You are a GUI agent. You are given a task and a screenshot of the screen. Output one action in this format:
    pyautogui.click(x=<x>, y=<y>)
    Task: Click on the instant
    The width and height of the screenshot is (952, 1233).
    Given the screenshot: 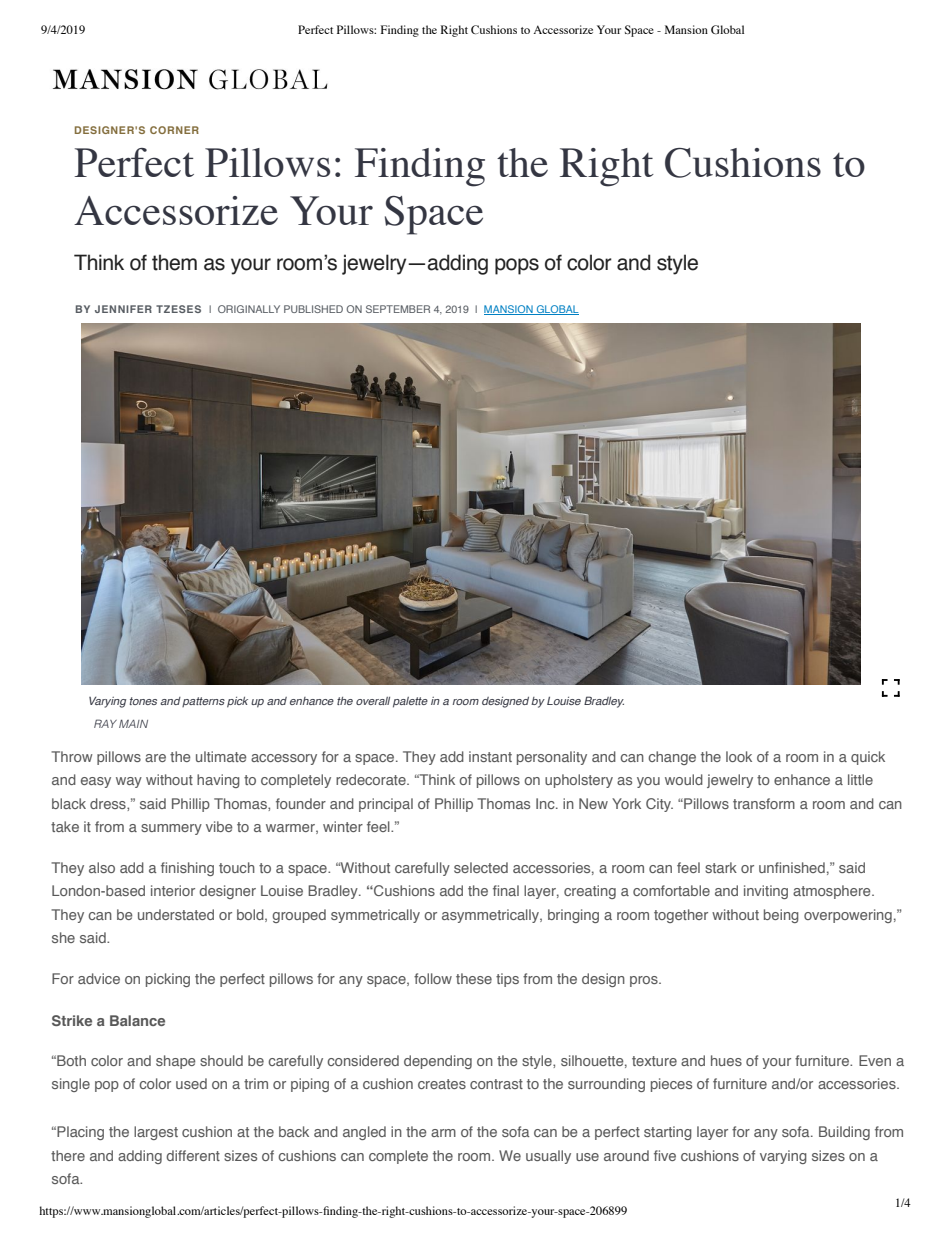 What is the action you would take?
    pyautogui.click(x=490, y=756)
